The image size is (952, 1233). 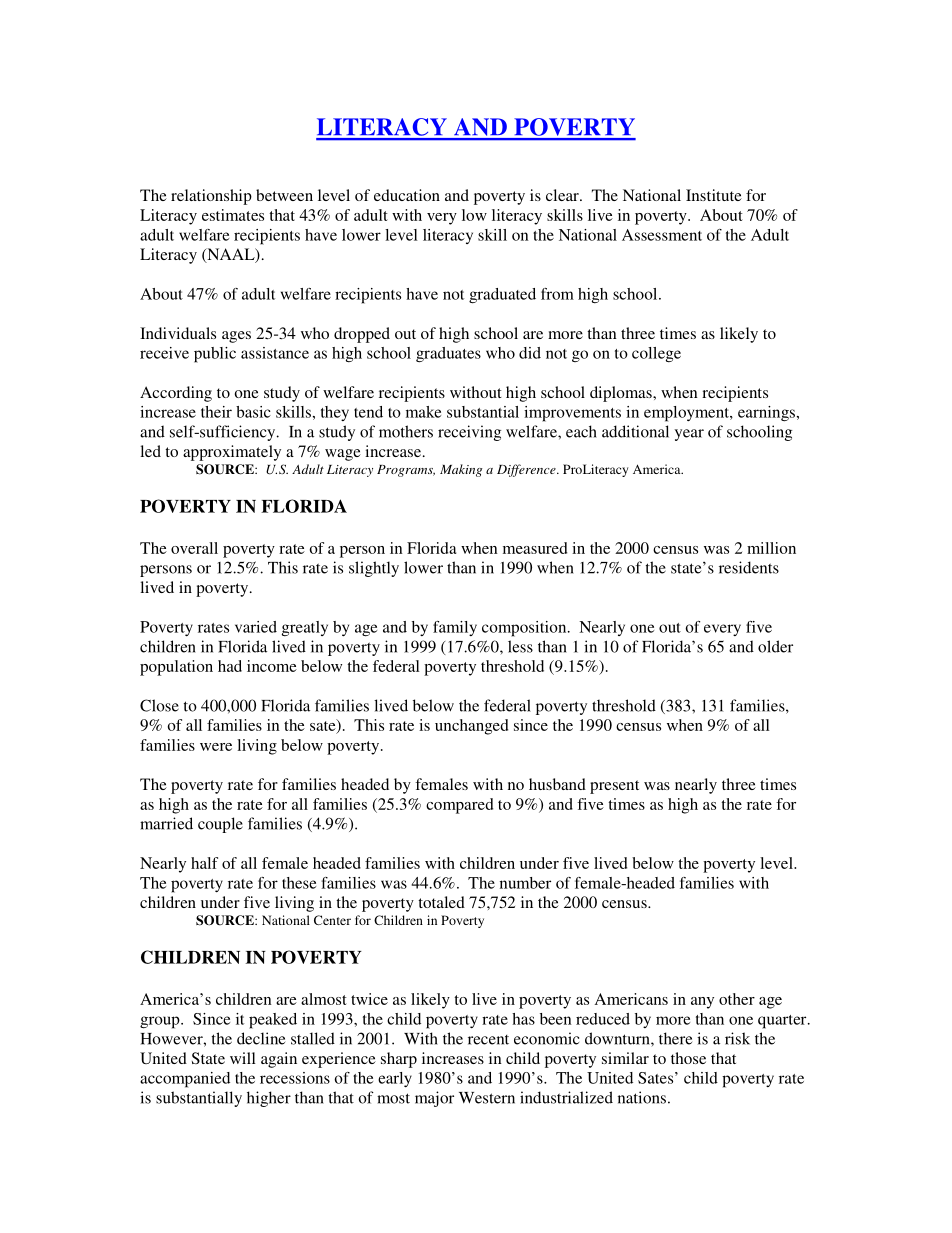 I want to click on had, so click(x=230, y=666).
